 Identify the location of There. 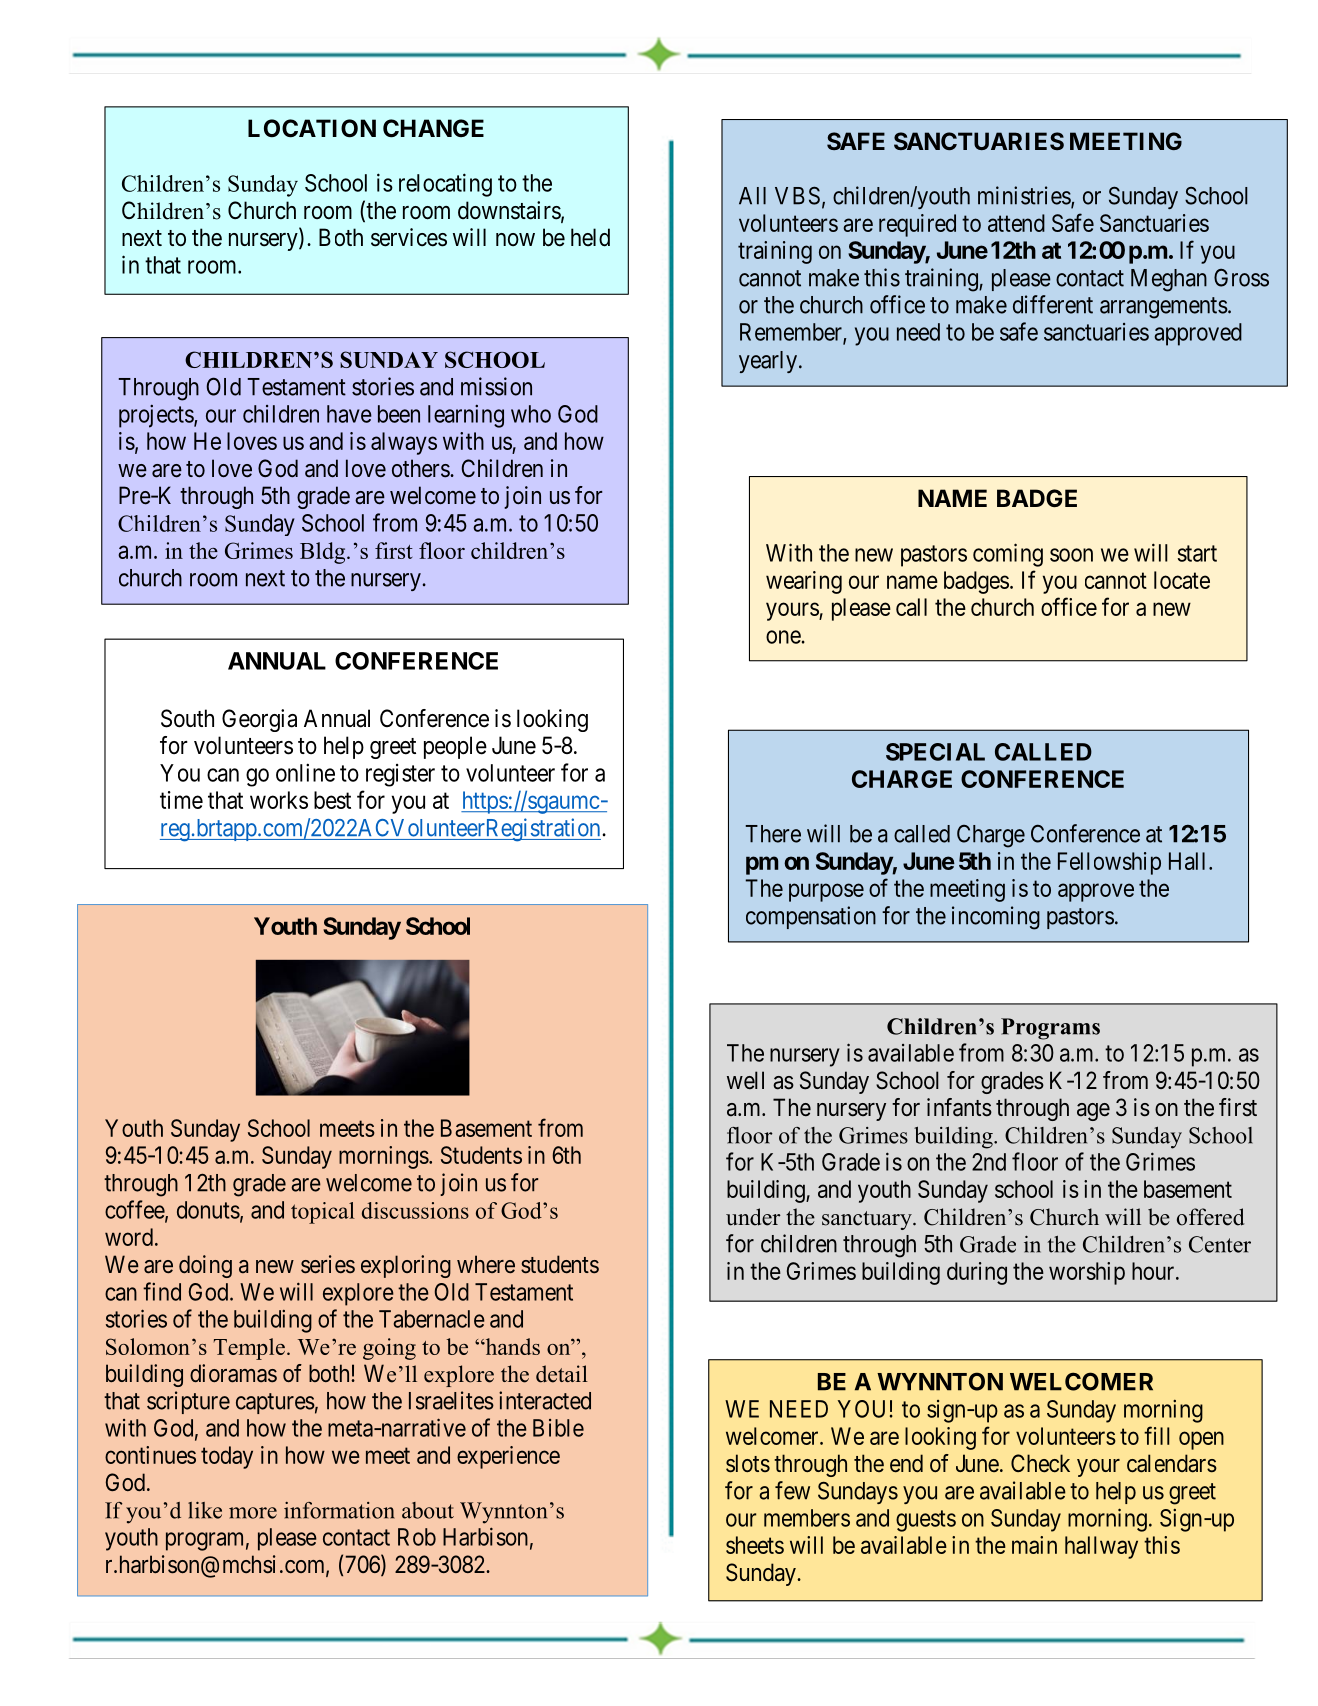
(773, 834).
